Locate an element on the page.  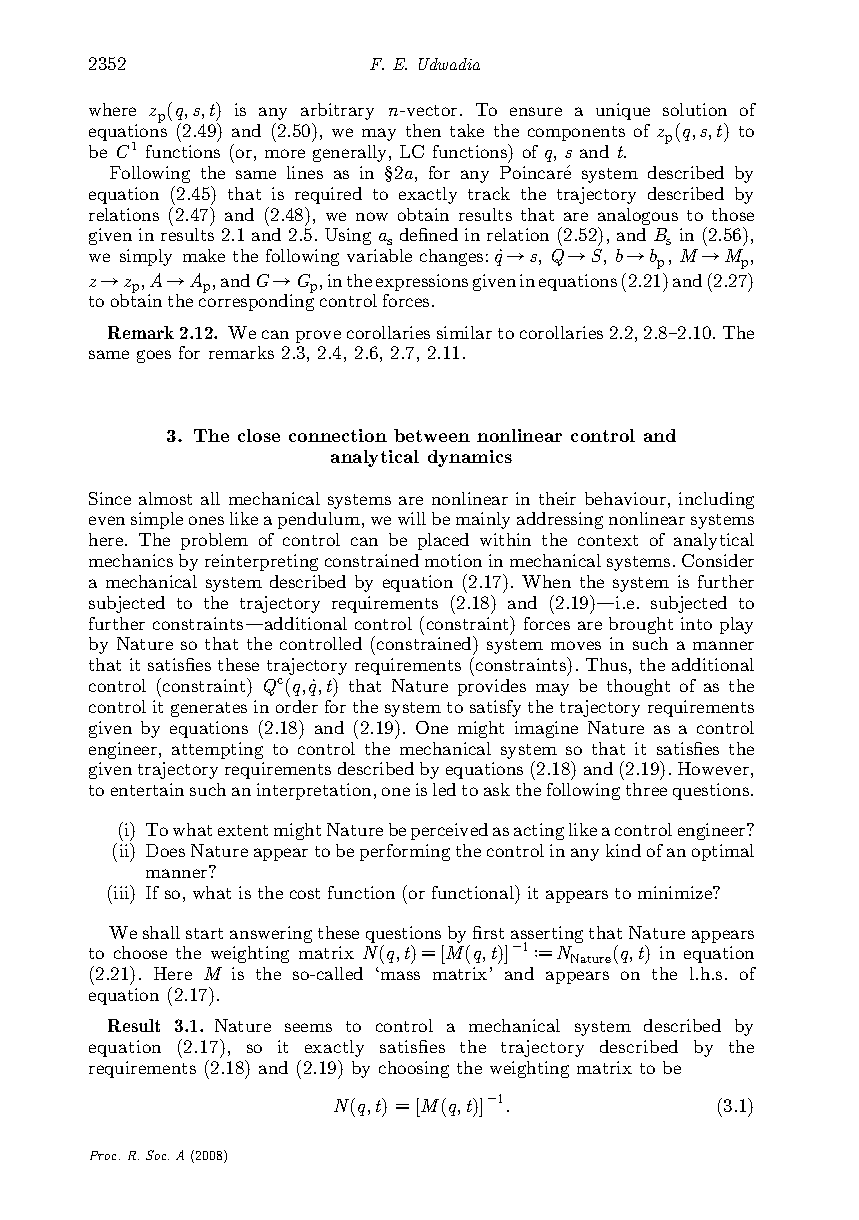
more is located at coordinates (285, 153).
